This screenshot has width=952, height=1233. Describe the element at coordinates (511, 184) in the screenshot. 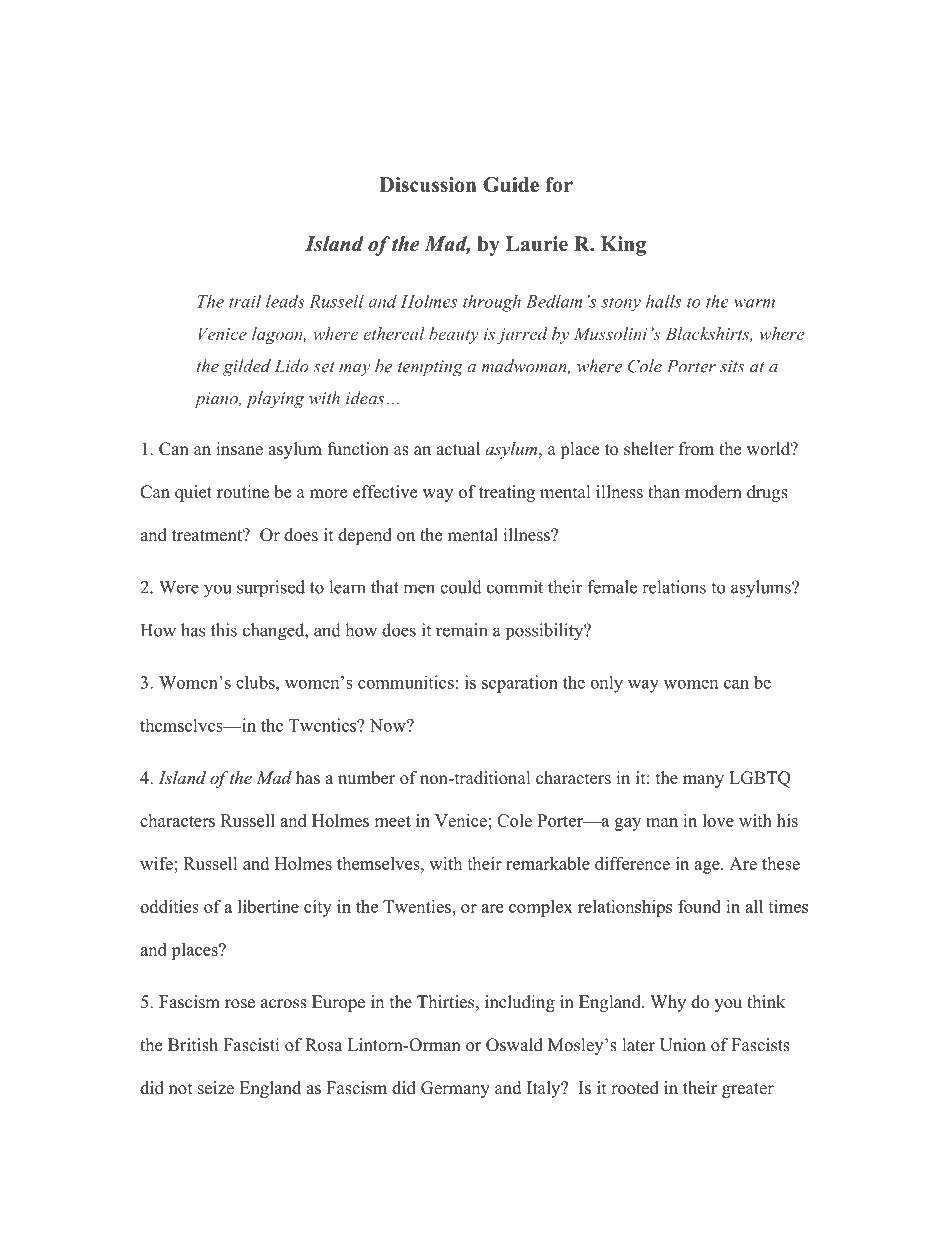

I see `Guide` at that location.
